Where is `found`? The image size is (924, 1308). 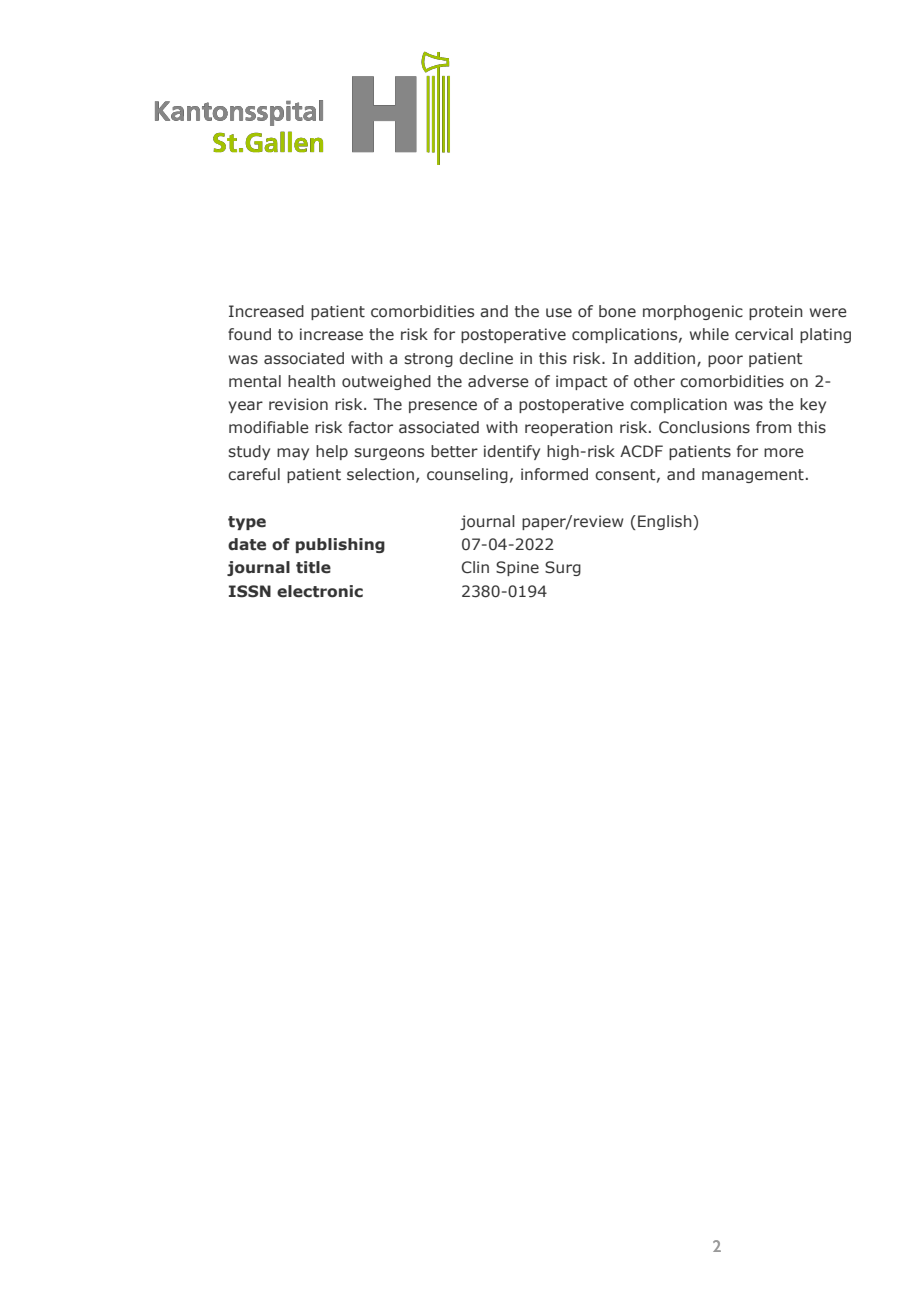 found is located at coordinates (249, 334).
